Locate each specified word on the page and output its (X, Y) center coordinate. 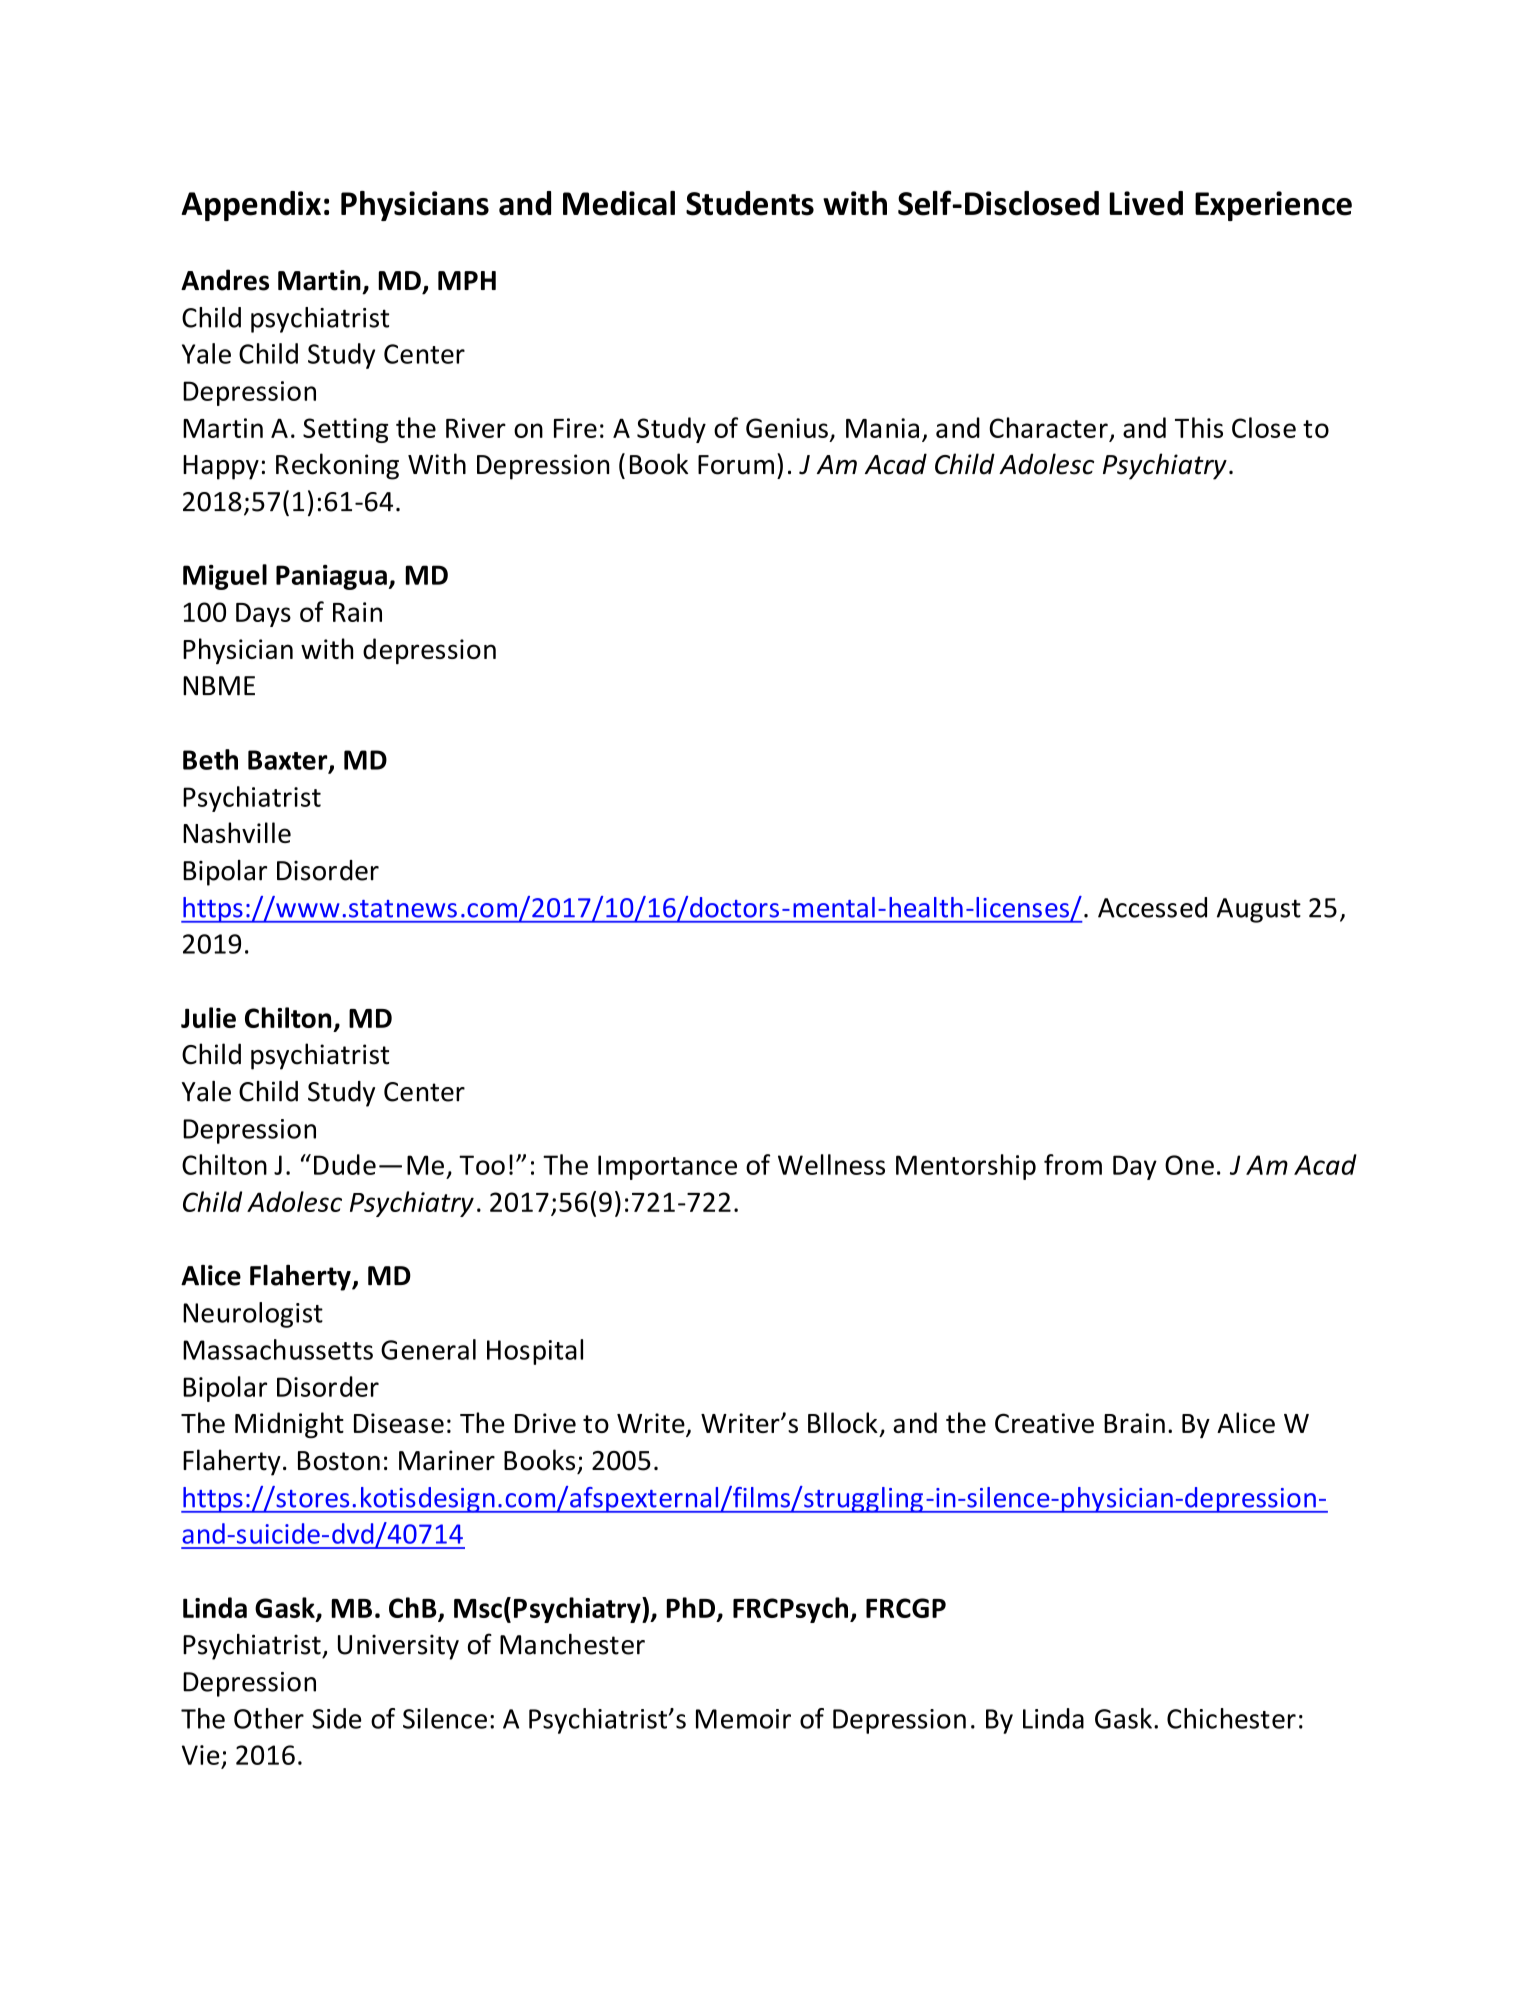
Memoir (743, 1719)
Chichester (1231, 1718)
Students (750, 203)
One (1189, 1165)
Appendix (251, 206)
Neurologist (253, 1315)
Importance (667, 1167)
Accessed (1152, 907)
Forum (736, 465)
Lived (1146, 203)
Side (336, 1718)
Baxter (289, 761)
